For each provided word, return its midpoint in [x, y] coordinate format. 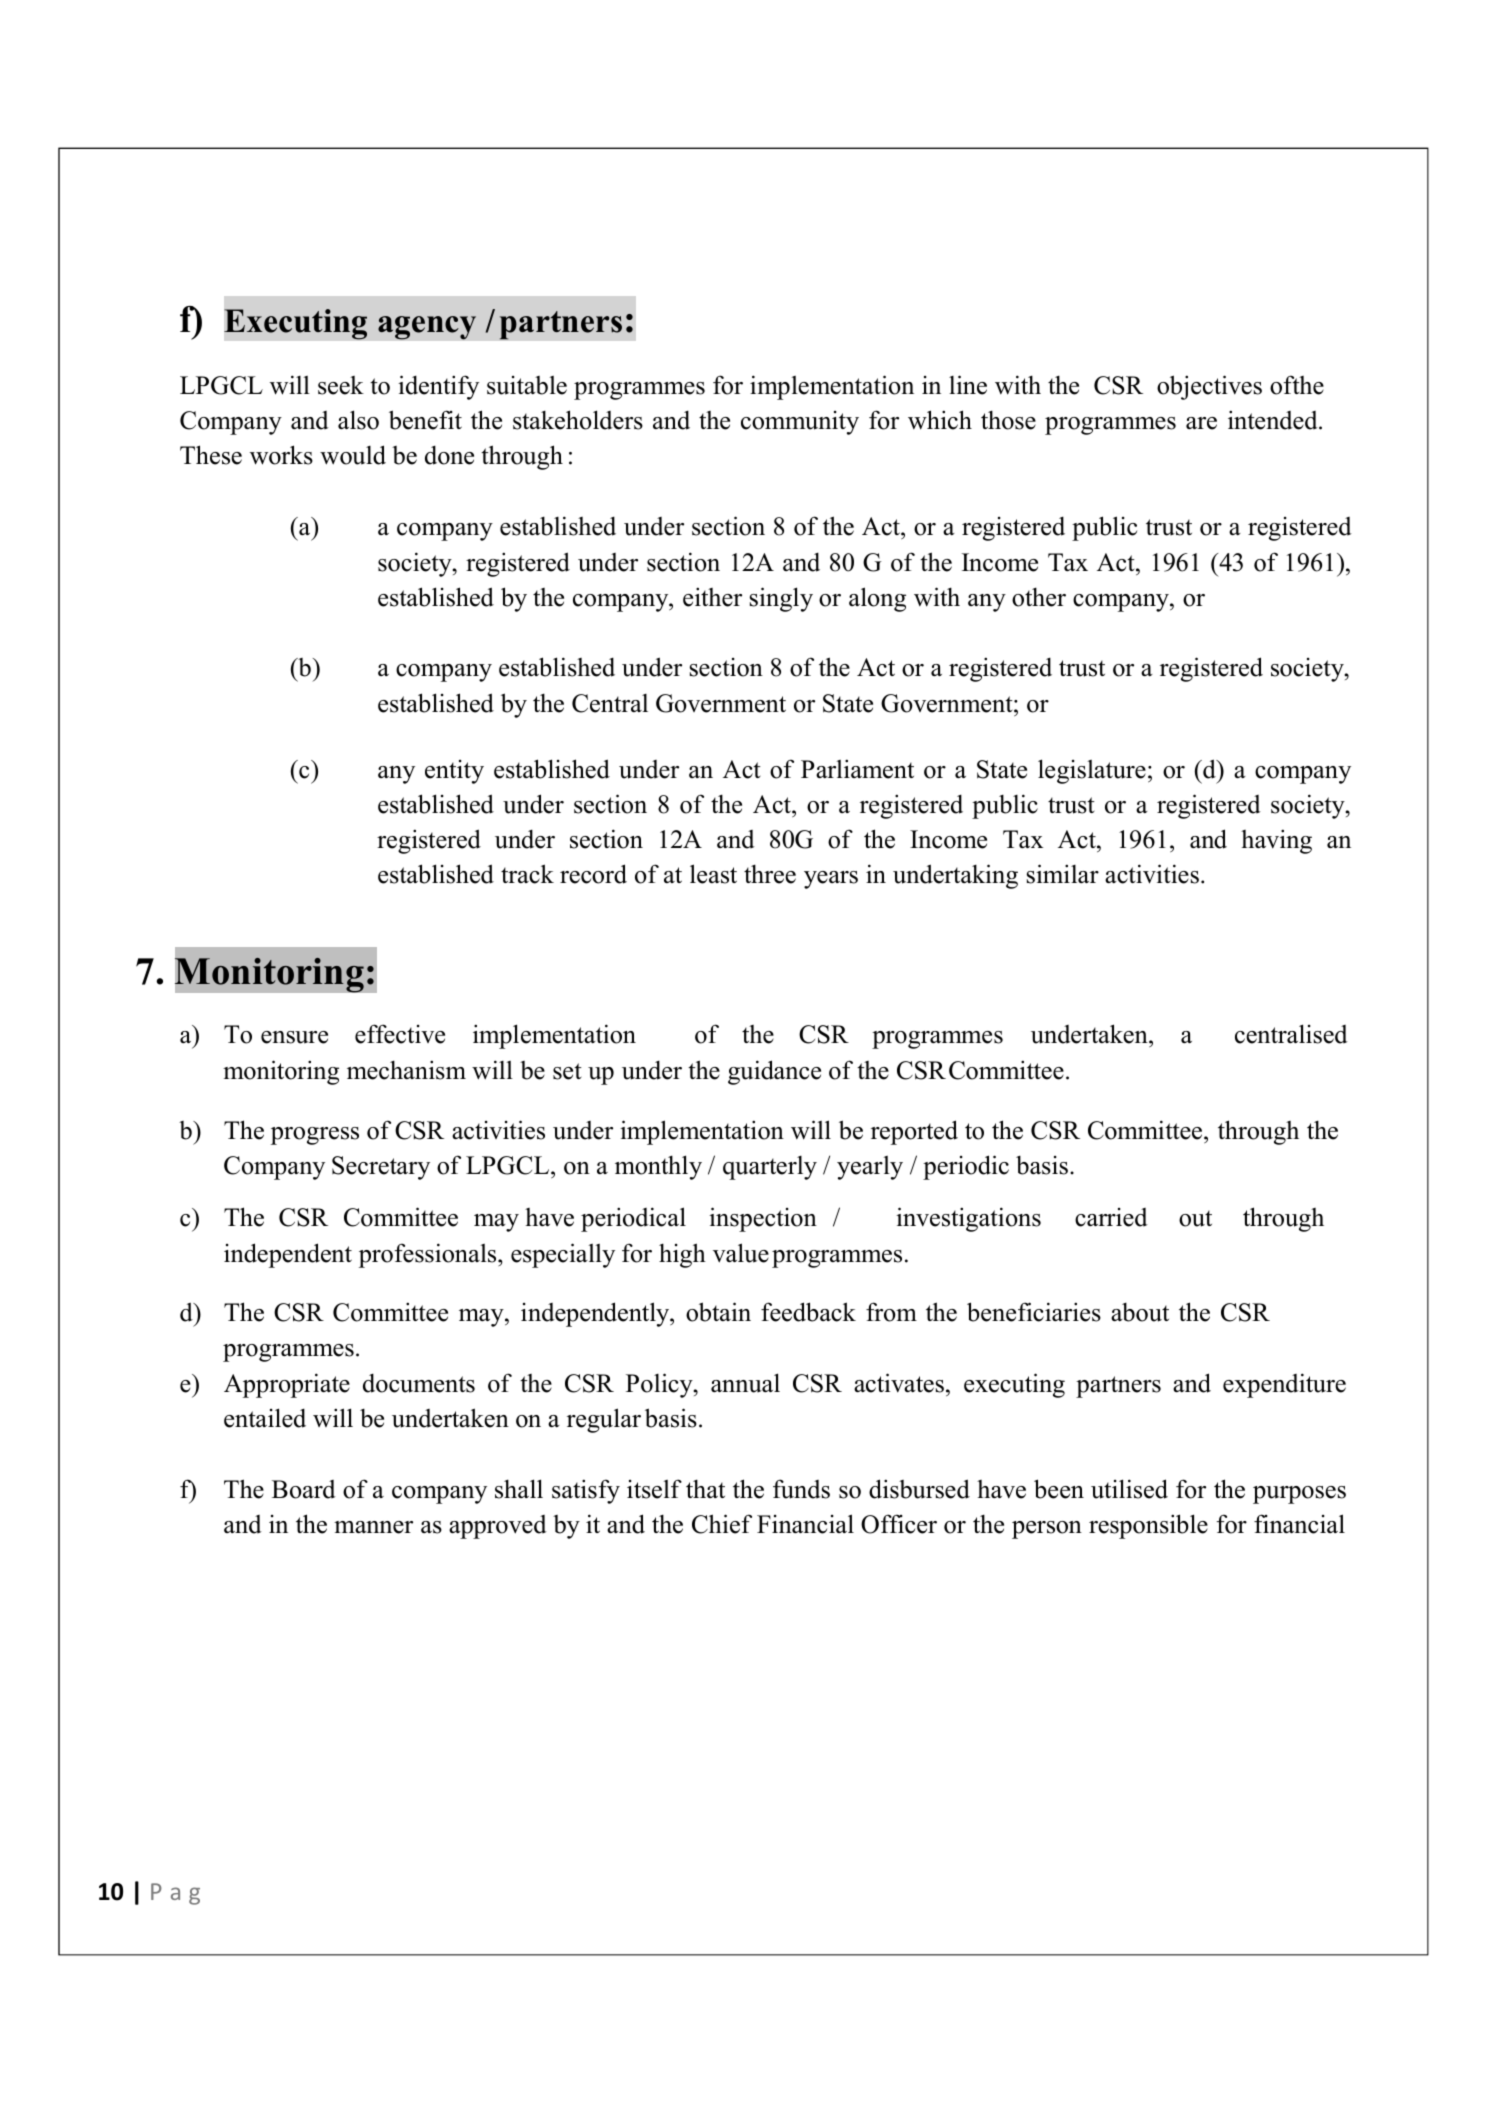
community [800, 423]
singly [781, 599]
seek [341, 385]
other [1039, 597]
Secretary [381, 1168]
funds [801, 1489]
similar [1063, 874]
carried [1111, 1217]
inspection [763, 1219]
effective [400, 1034]
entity [454, 772]
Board [304, 1489]
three [770, 874]
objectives [1209, 387]
